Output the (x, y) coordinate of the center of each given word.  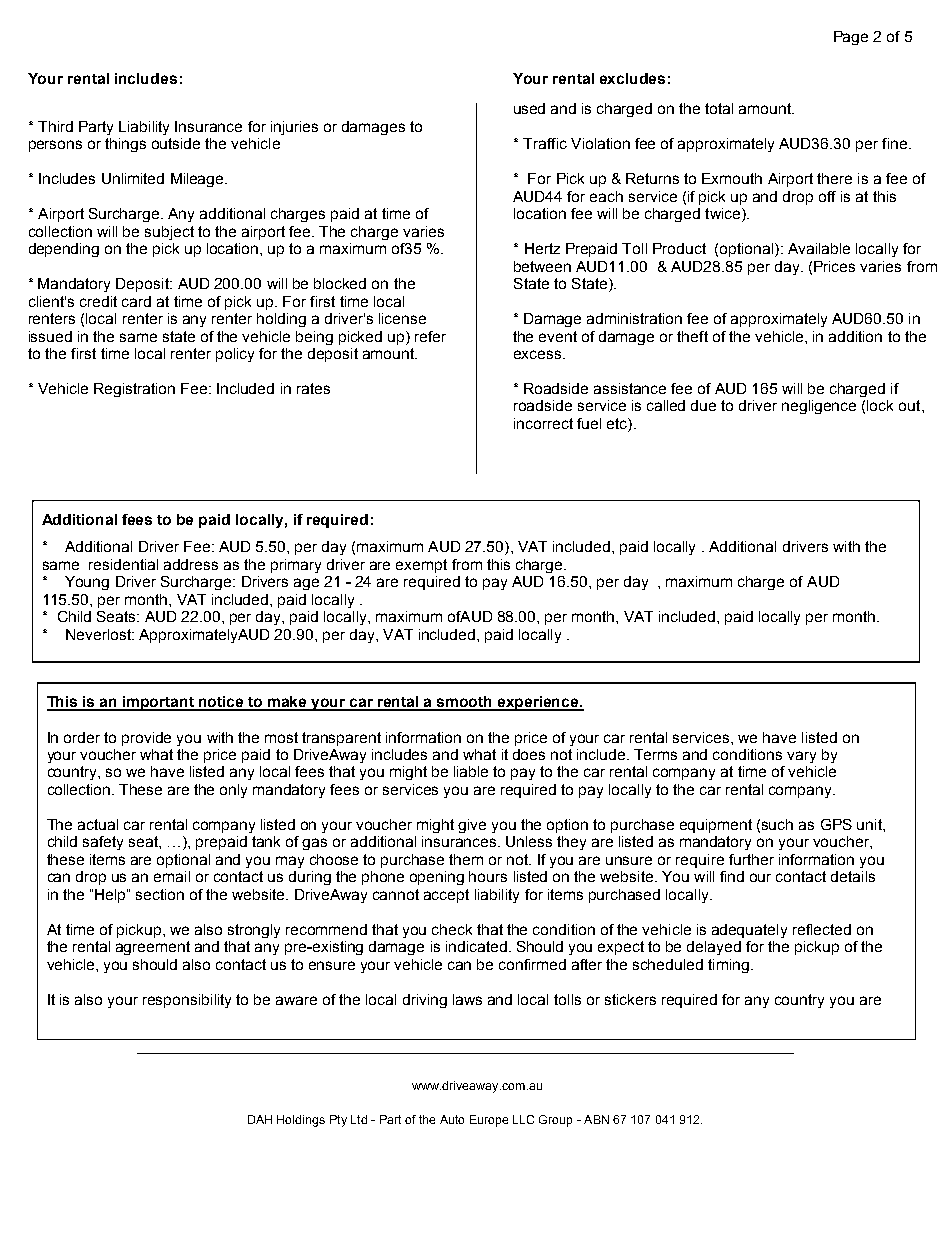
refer (430, 336)
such (777, 824)
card (136, 301)
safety (103, 843)
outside (176, 143)
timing (728, 966)
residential (123, 564)
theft (692, 336)
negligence (819, 407)
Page (851, 38)
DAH (260, 1119)
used (529, 108)
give (472, 826)
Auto (452, 1119)
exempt (421, 566)
